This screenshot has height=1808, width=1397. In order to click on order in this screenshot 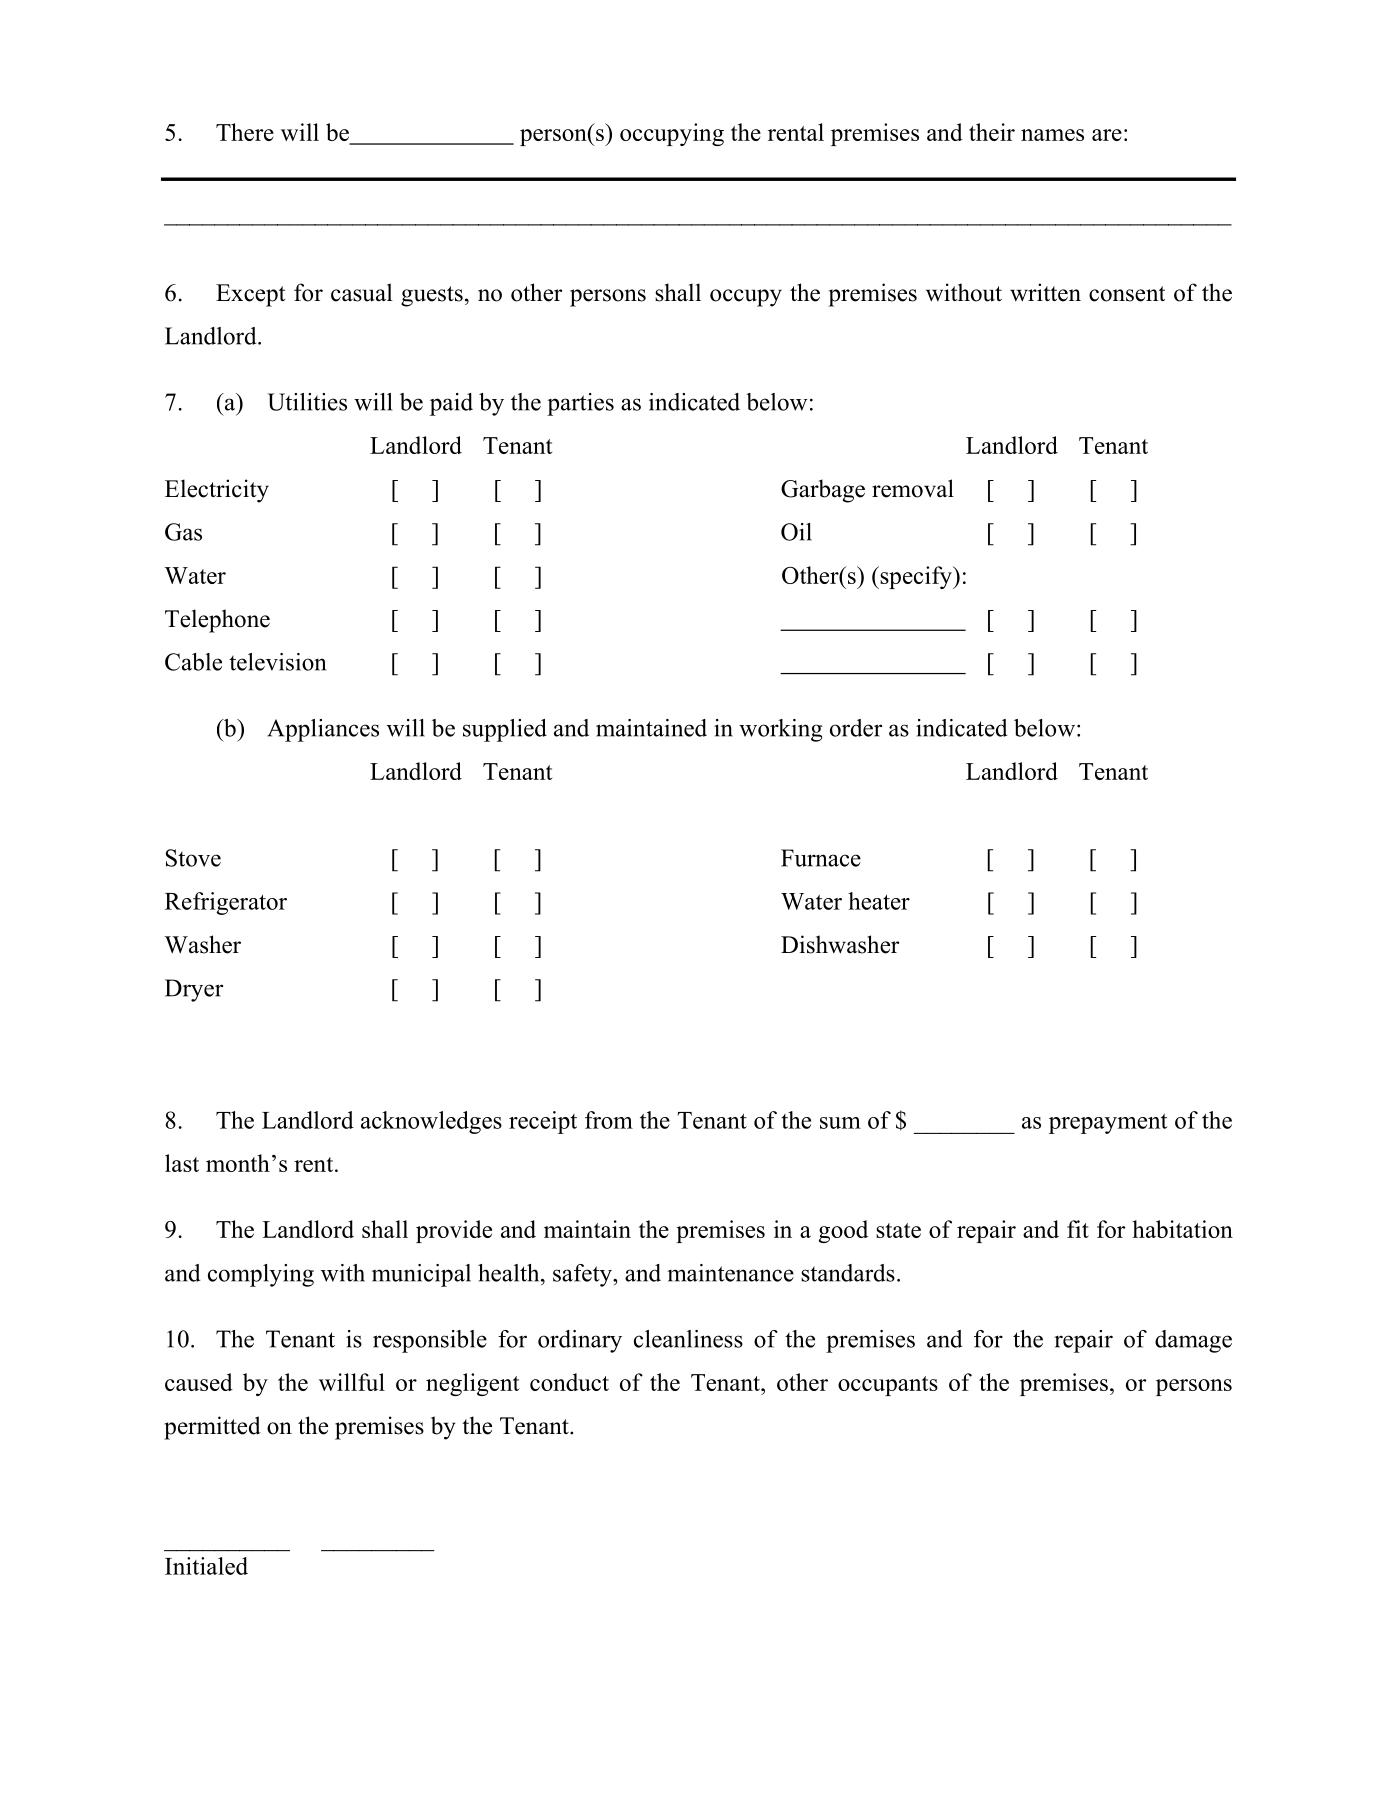, I will do `click(856, 728)`.
